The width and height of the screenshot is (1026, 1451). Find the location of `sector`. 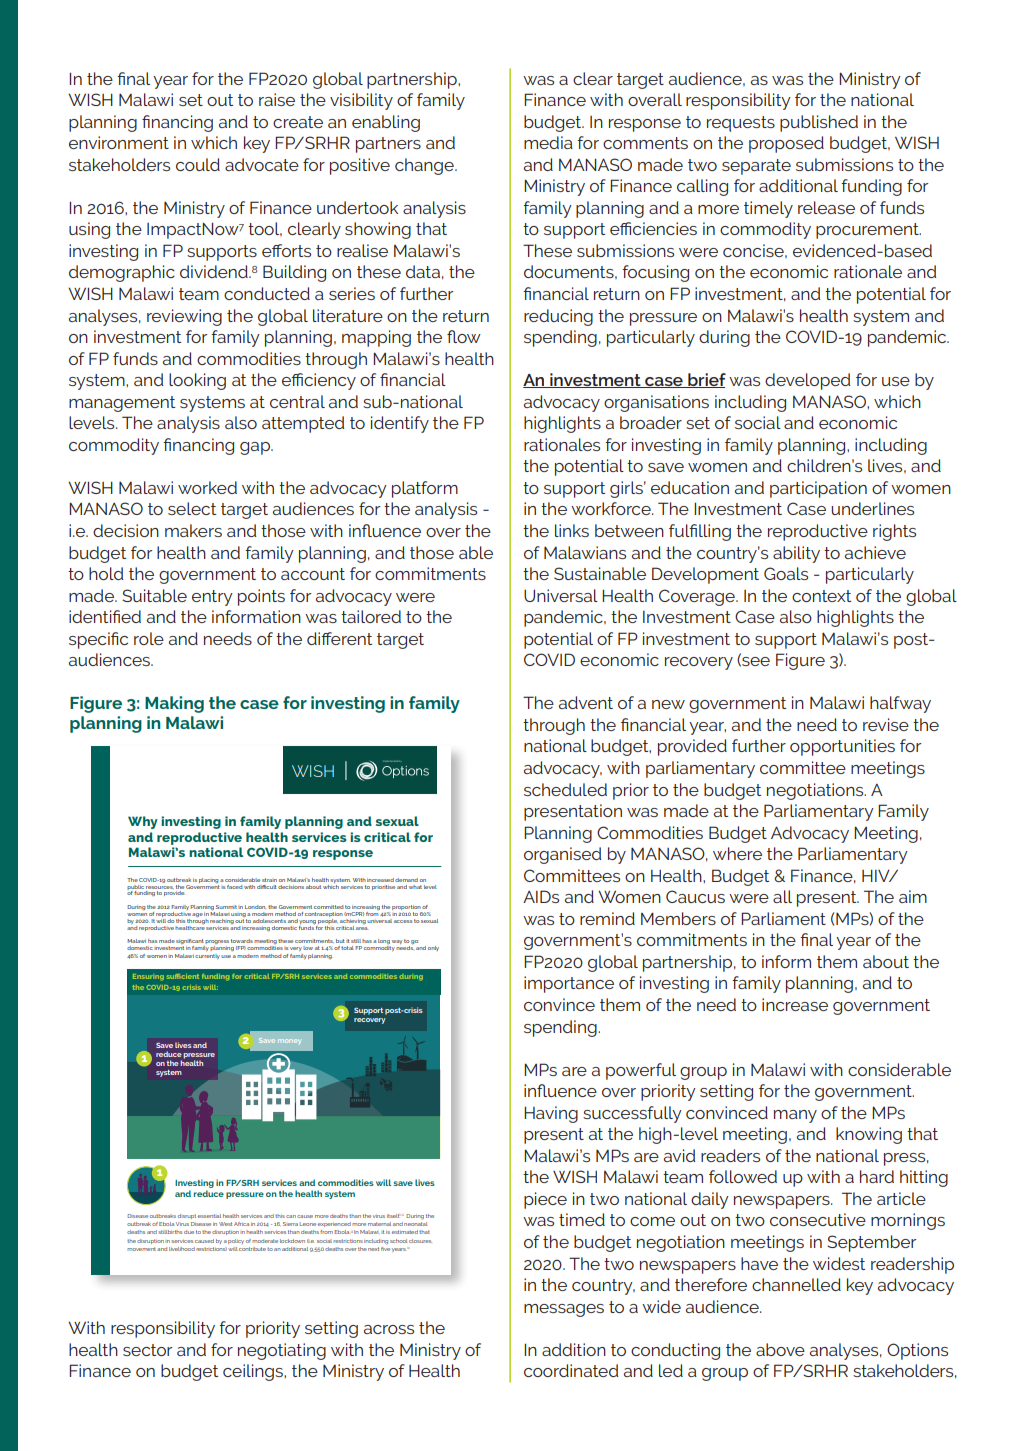

sector is located at coordinates (147, 1350).
